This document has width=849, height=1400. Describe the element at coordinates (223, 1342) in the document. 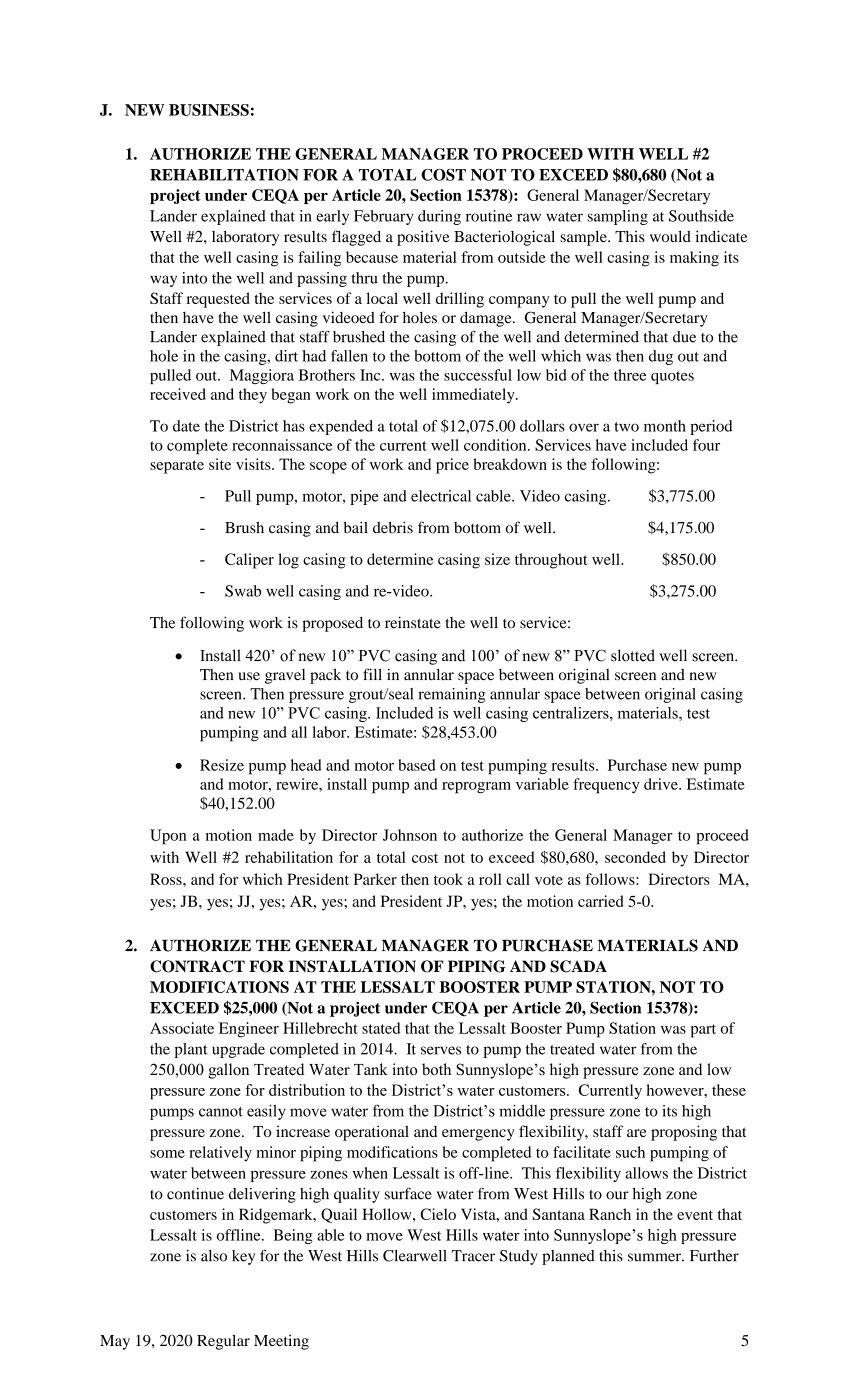

I see `Regular` at that location.
